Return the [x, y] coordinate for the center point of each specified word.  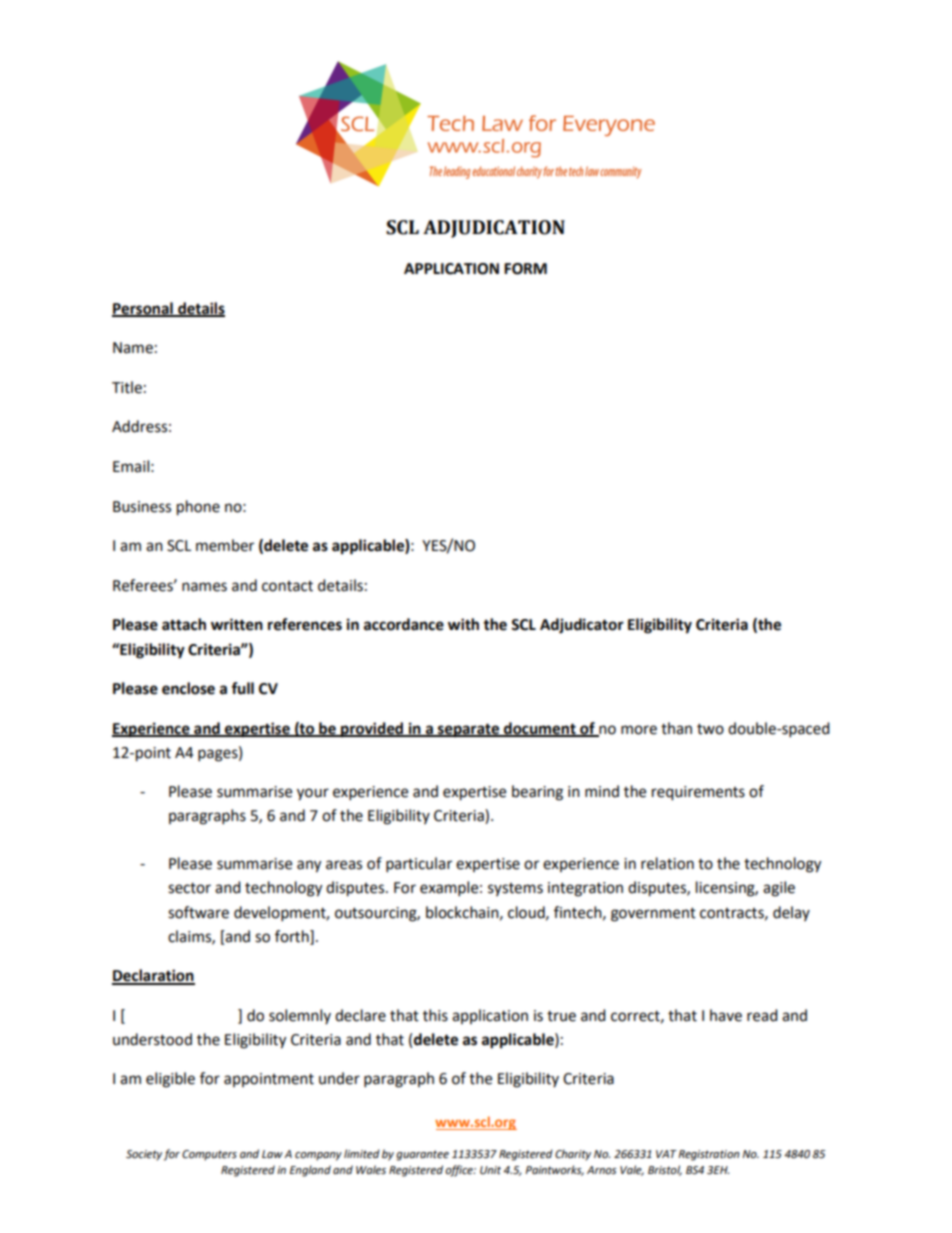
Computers [209, 1155]
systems [515, 889]
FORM [525, 269]
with [463, 624]
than [676, 728]
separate [468, 730]
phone [198, 508]
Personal [143, 309]
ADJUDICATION [494, 229]
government [653, 915]
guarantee [422, 1155]
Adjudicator [582, 626]
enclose [188, 688]
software [198, 912]
